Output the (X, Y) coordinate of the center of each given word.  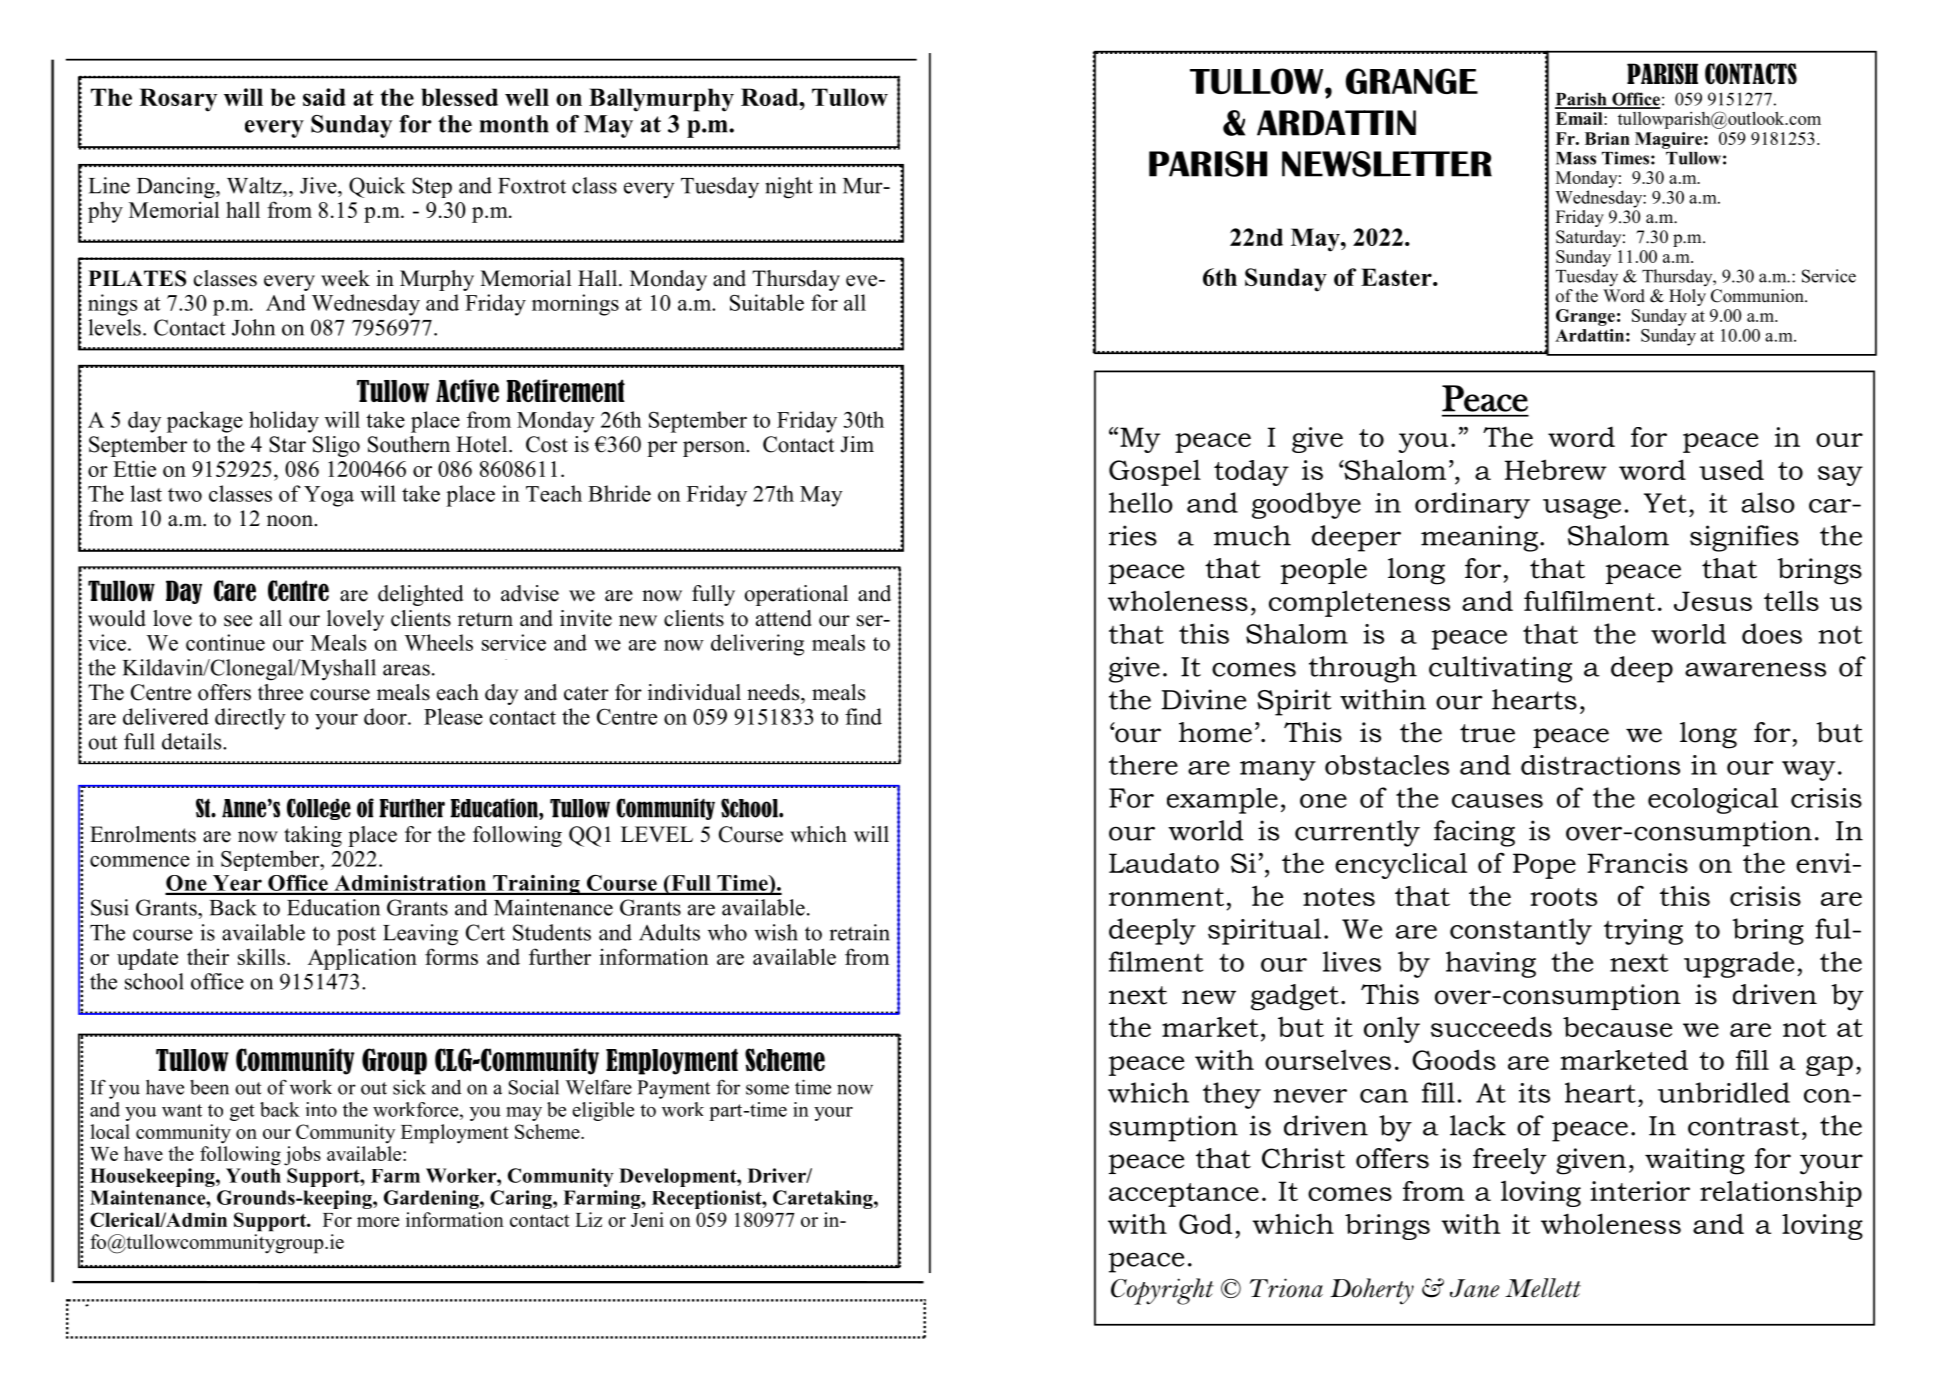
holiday (284, 422)
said (324, 97)
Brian (1607, 138)
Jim (857, 444)
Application (362, 959)
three (280, 692)
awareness (1755, 669)
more (378, 1222)
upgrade (1739, 964)
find (863, 716)
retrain (860, 932)
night (789, 188)
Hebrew (1556, 469)
